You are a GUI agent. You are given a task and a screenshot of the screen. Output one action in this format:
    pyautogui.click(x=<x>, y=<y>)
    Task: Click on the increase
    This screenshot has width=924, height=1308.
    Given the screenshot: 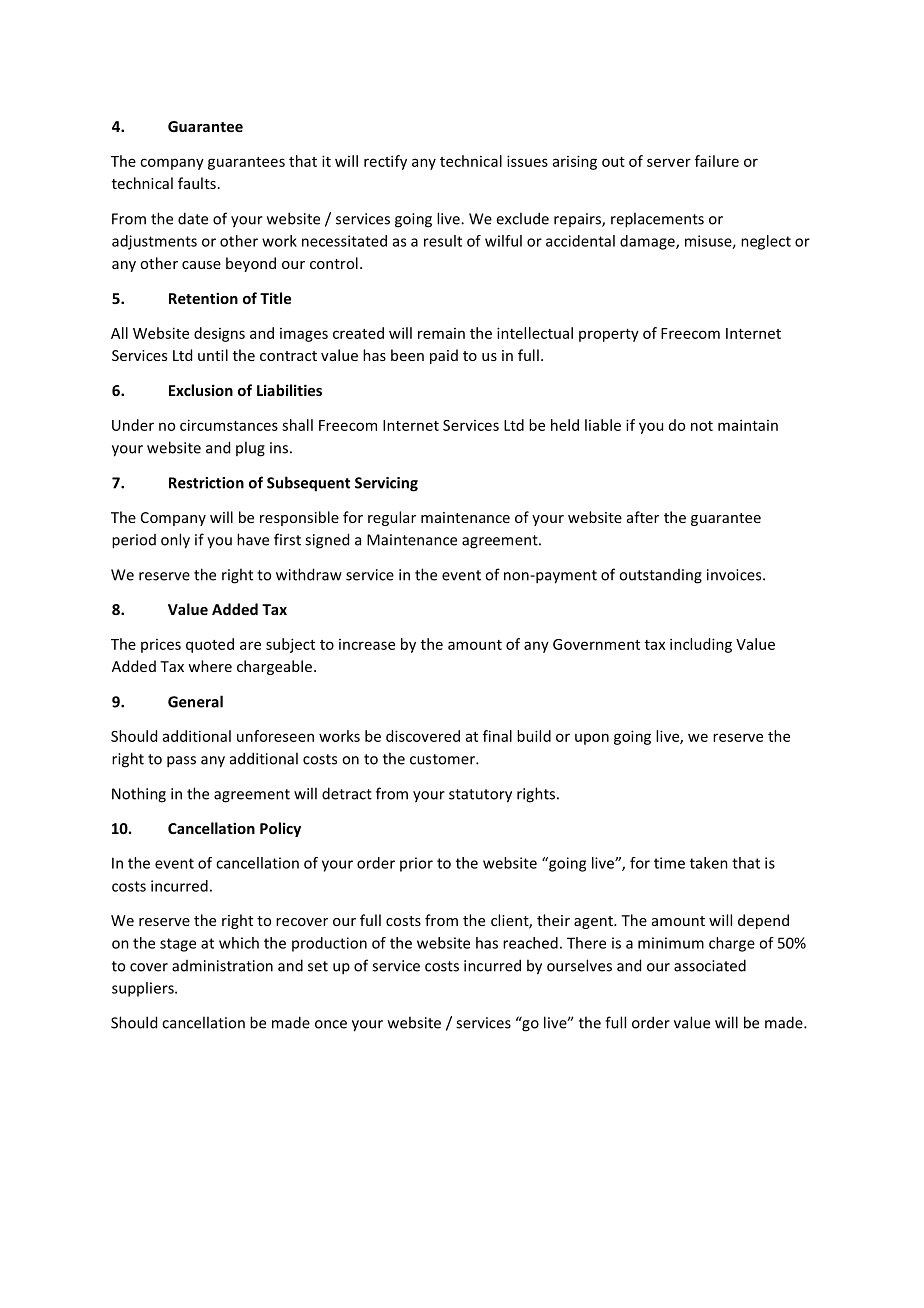 What is the action you would take?
    pyautogui.click(x=367, y=644)
